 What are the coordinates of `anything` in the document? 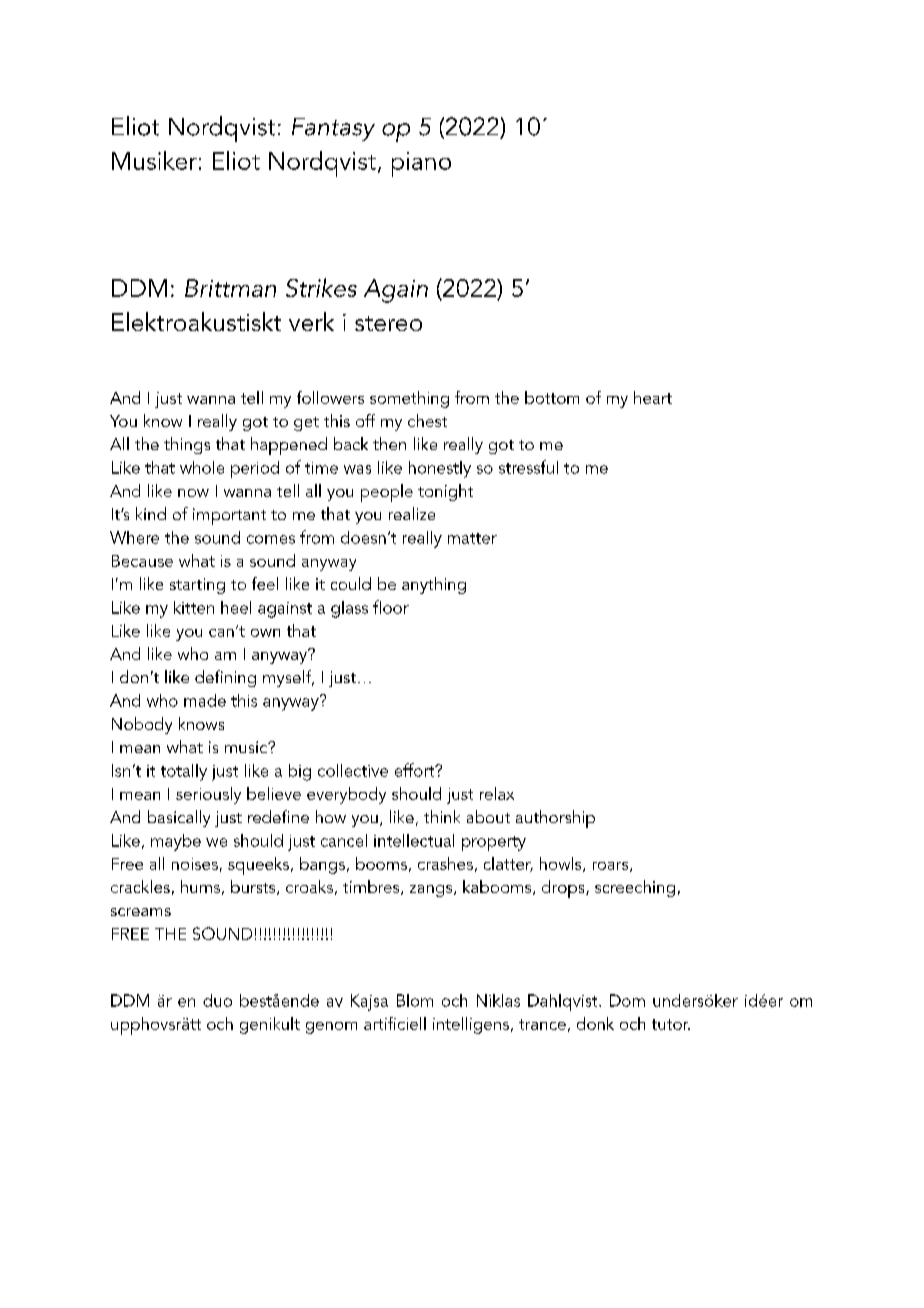 It's located at (434, 585).
